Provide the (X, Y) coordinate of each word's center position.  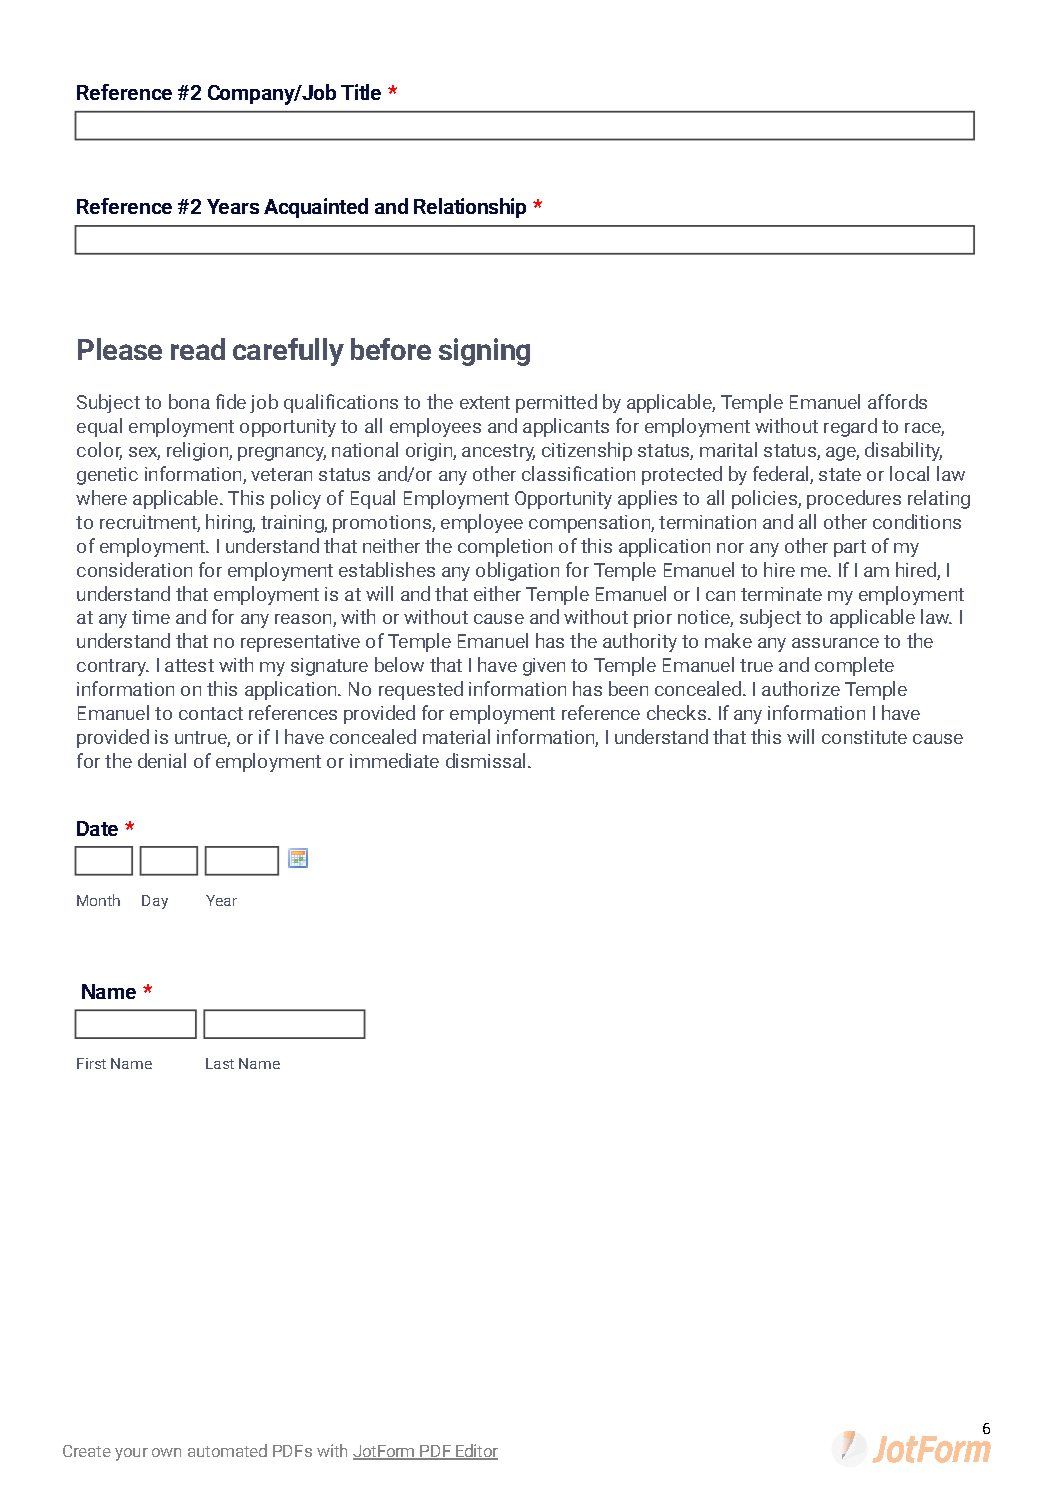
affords (897, 401)
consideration (134, 569)
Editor (476, 1452)
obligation (517, 571)
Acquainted (316, 208)
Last (220, 1063)
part (850, 548)
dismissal (485, 760)
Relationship (470, 208)
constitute (864, 737)
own (166, 1452)
